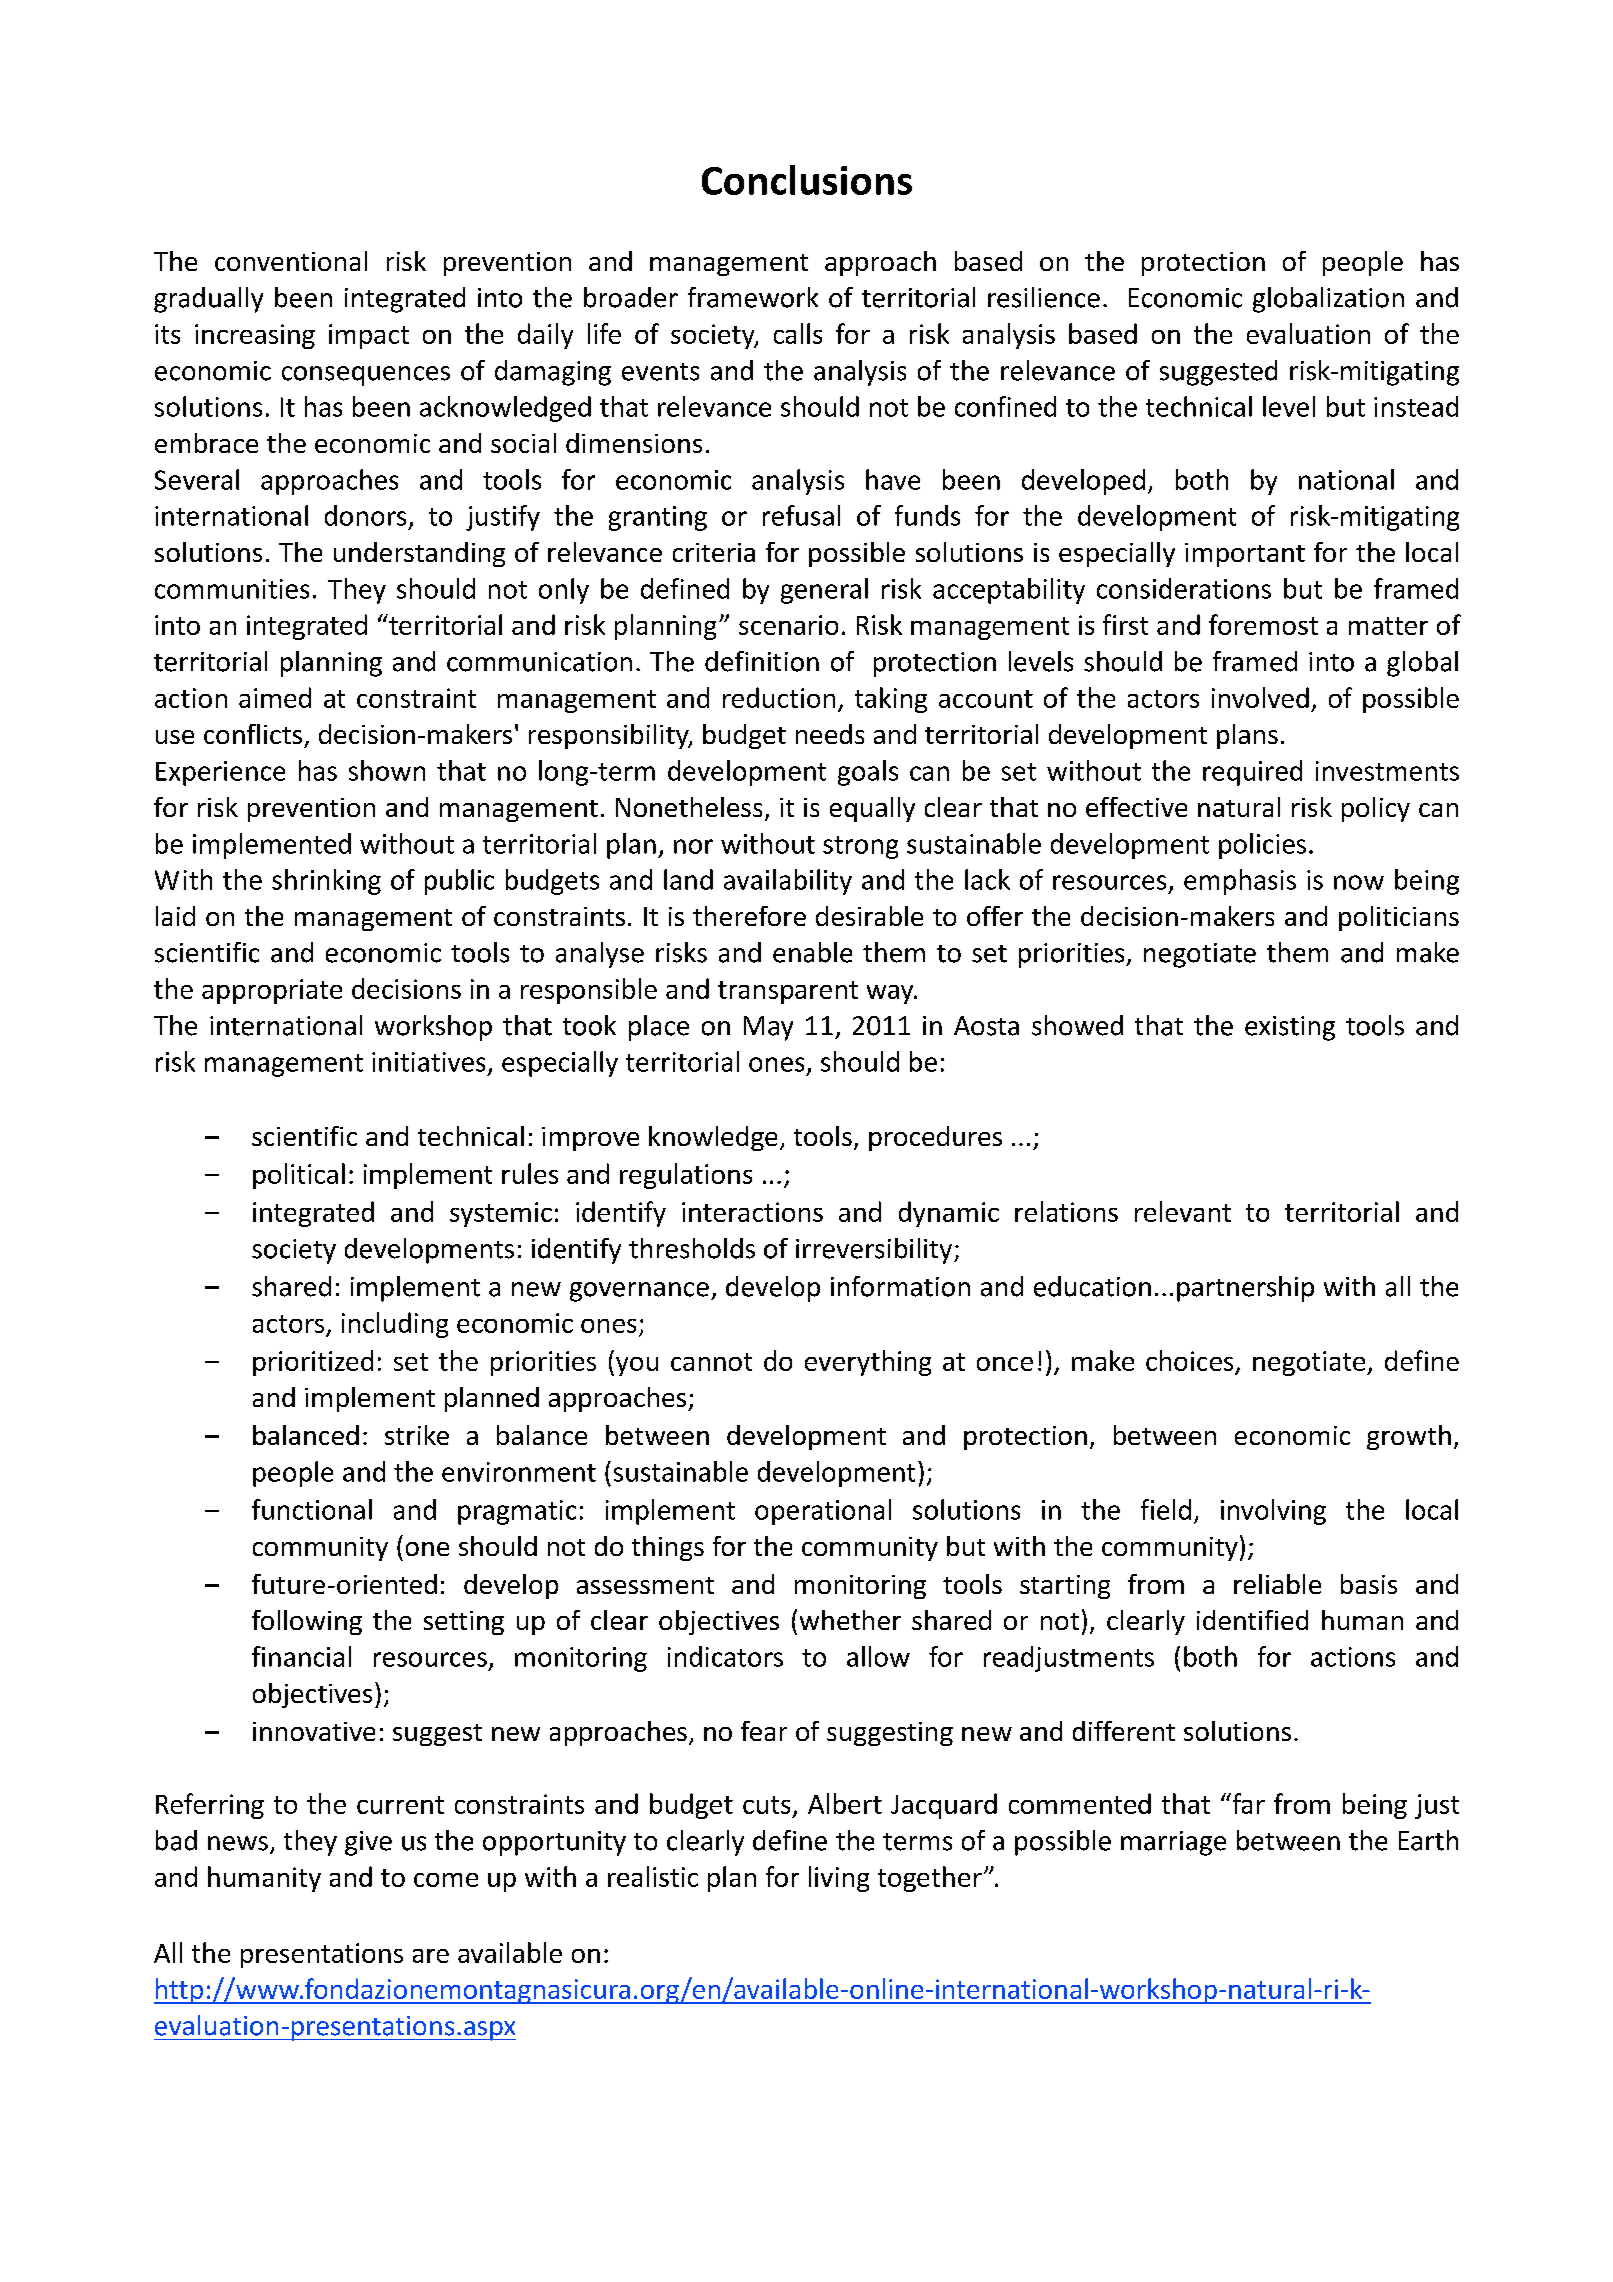 The width and height of the screenshot is (1613, 2282). I want to click on scenario, so click(788, 625).
